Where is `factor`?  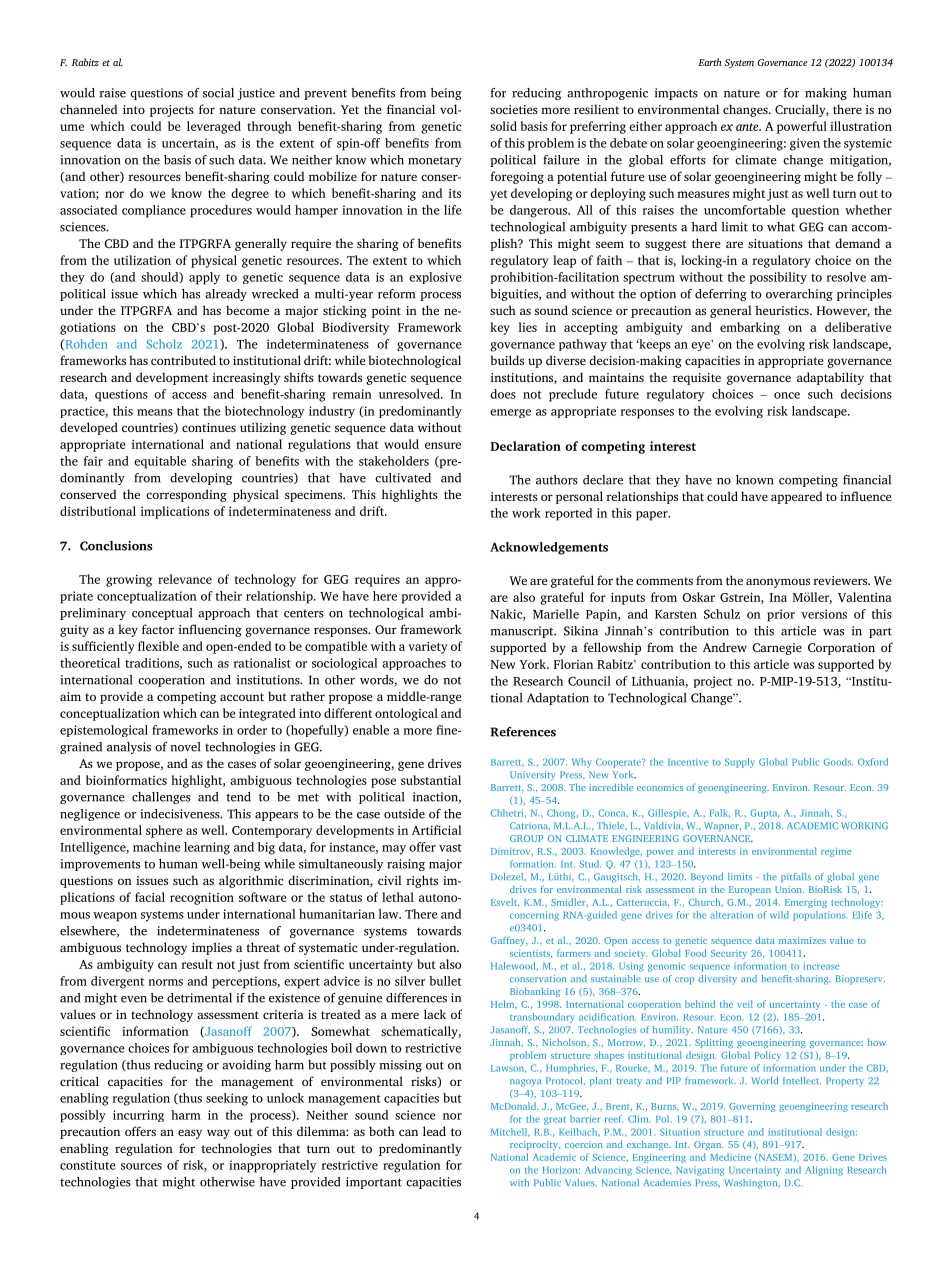
factor is located at coordinates (158, 629).
